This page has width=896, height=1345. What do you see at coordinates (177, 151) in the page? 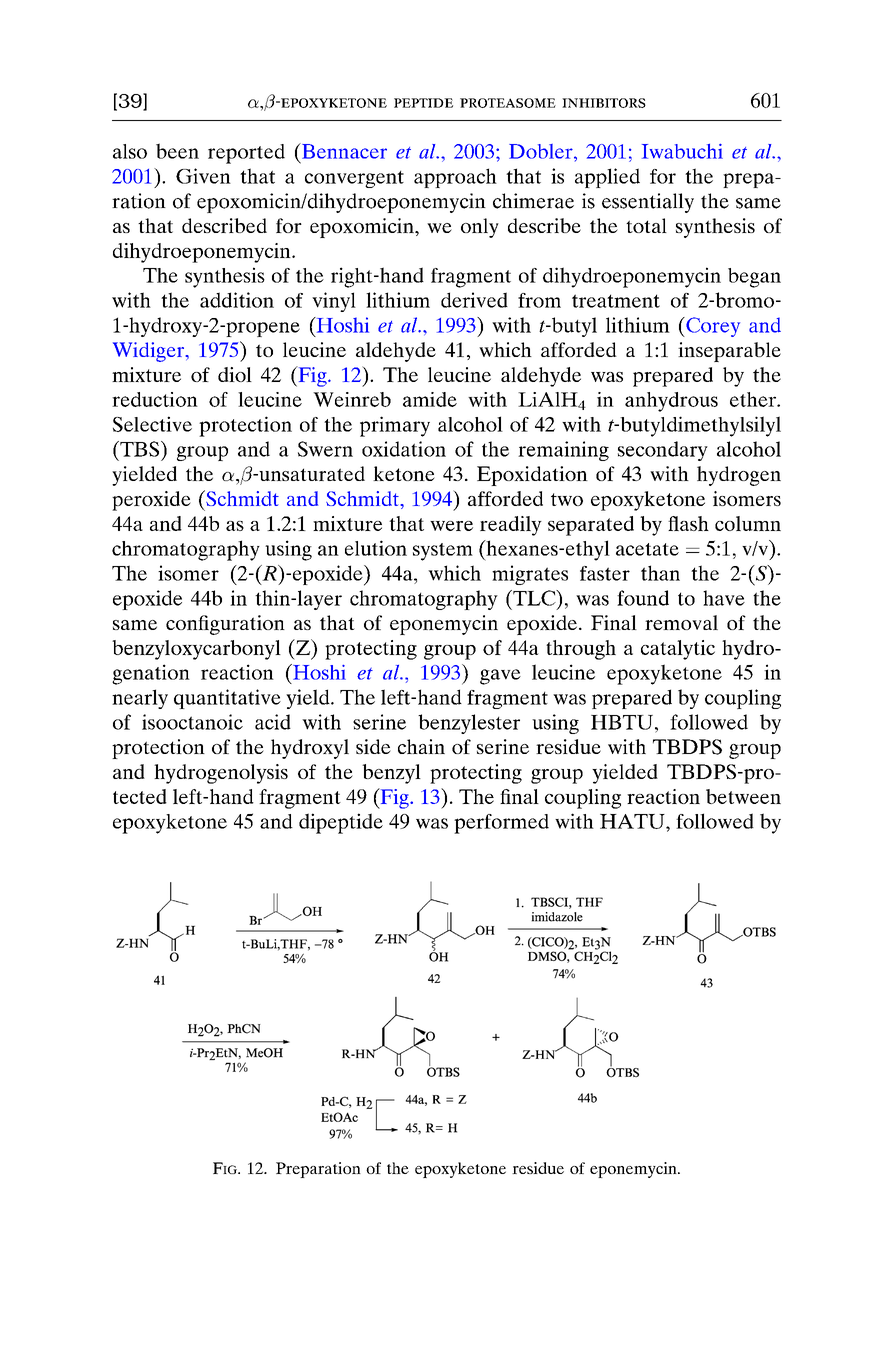
I see `been` at bounding box center [177, 151].
